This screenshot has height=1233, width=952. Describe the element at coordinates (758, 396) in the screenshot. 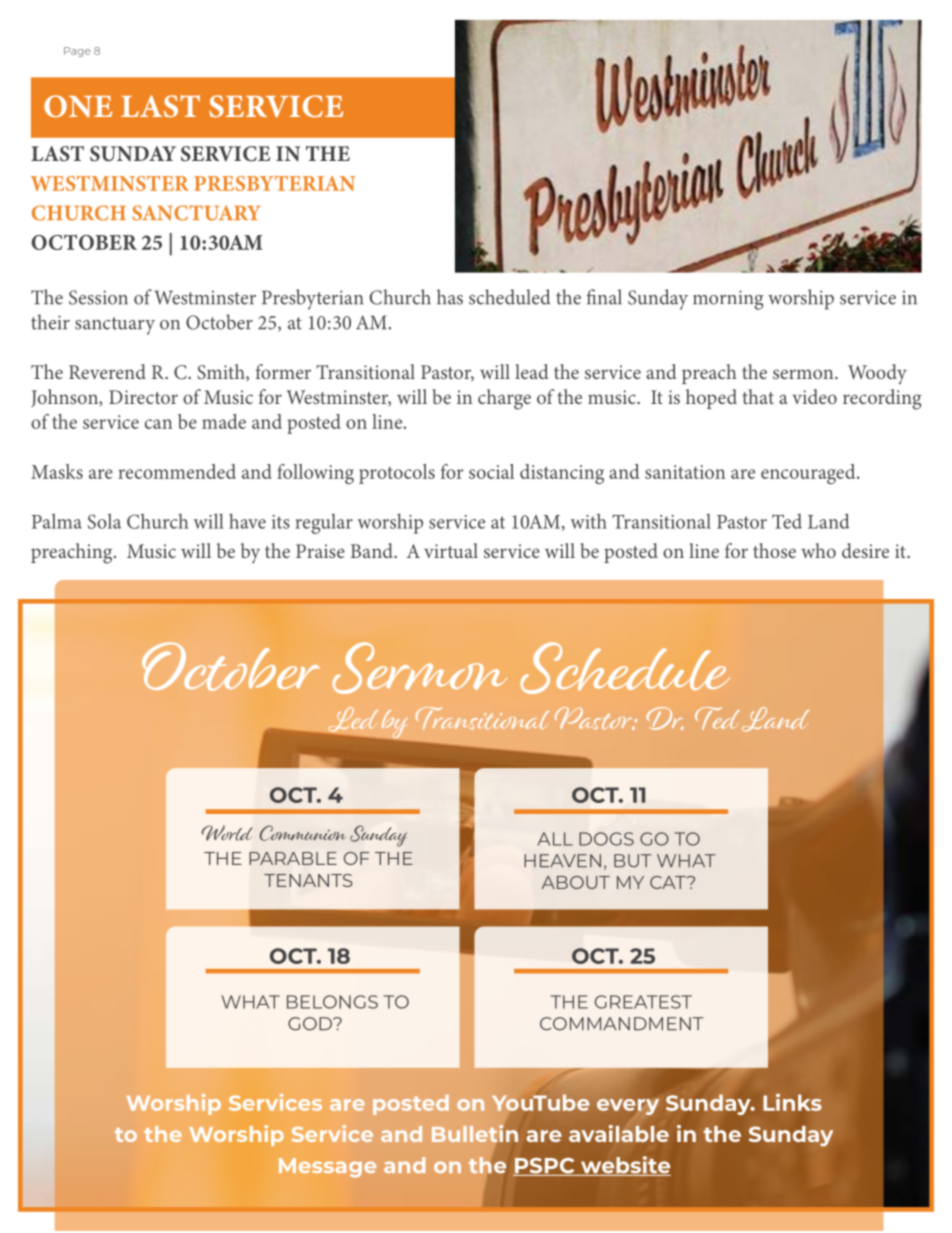

I see `that` at that location.
